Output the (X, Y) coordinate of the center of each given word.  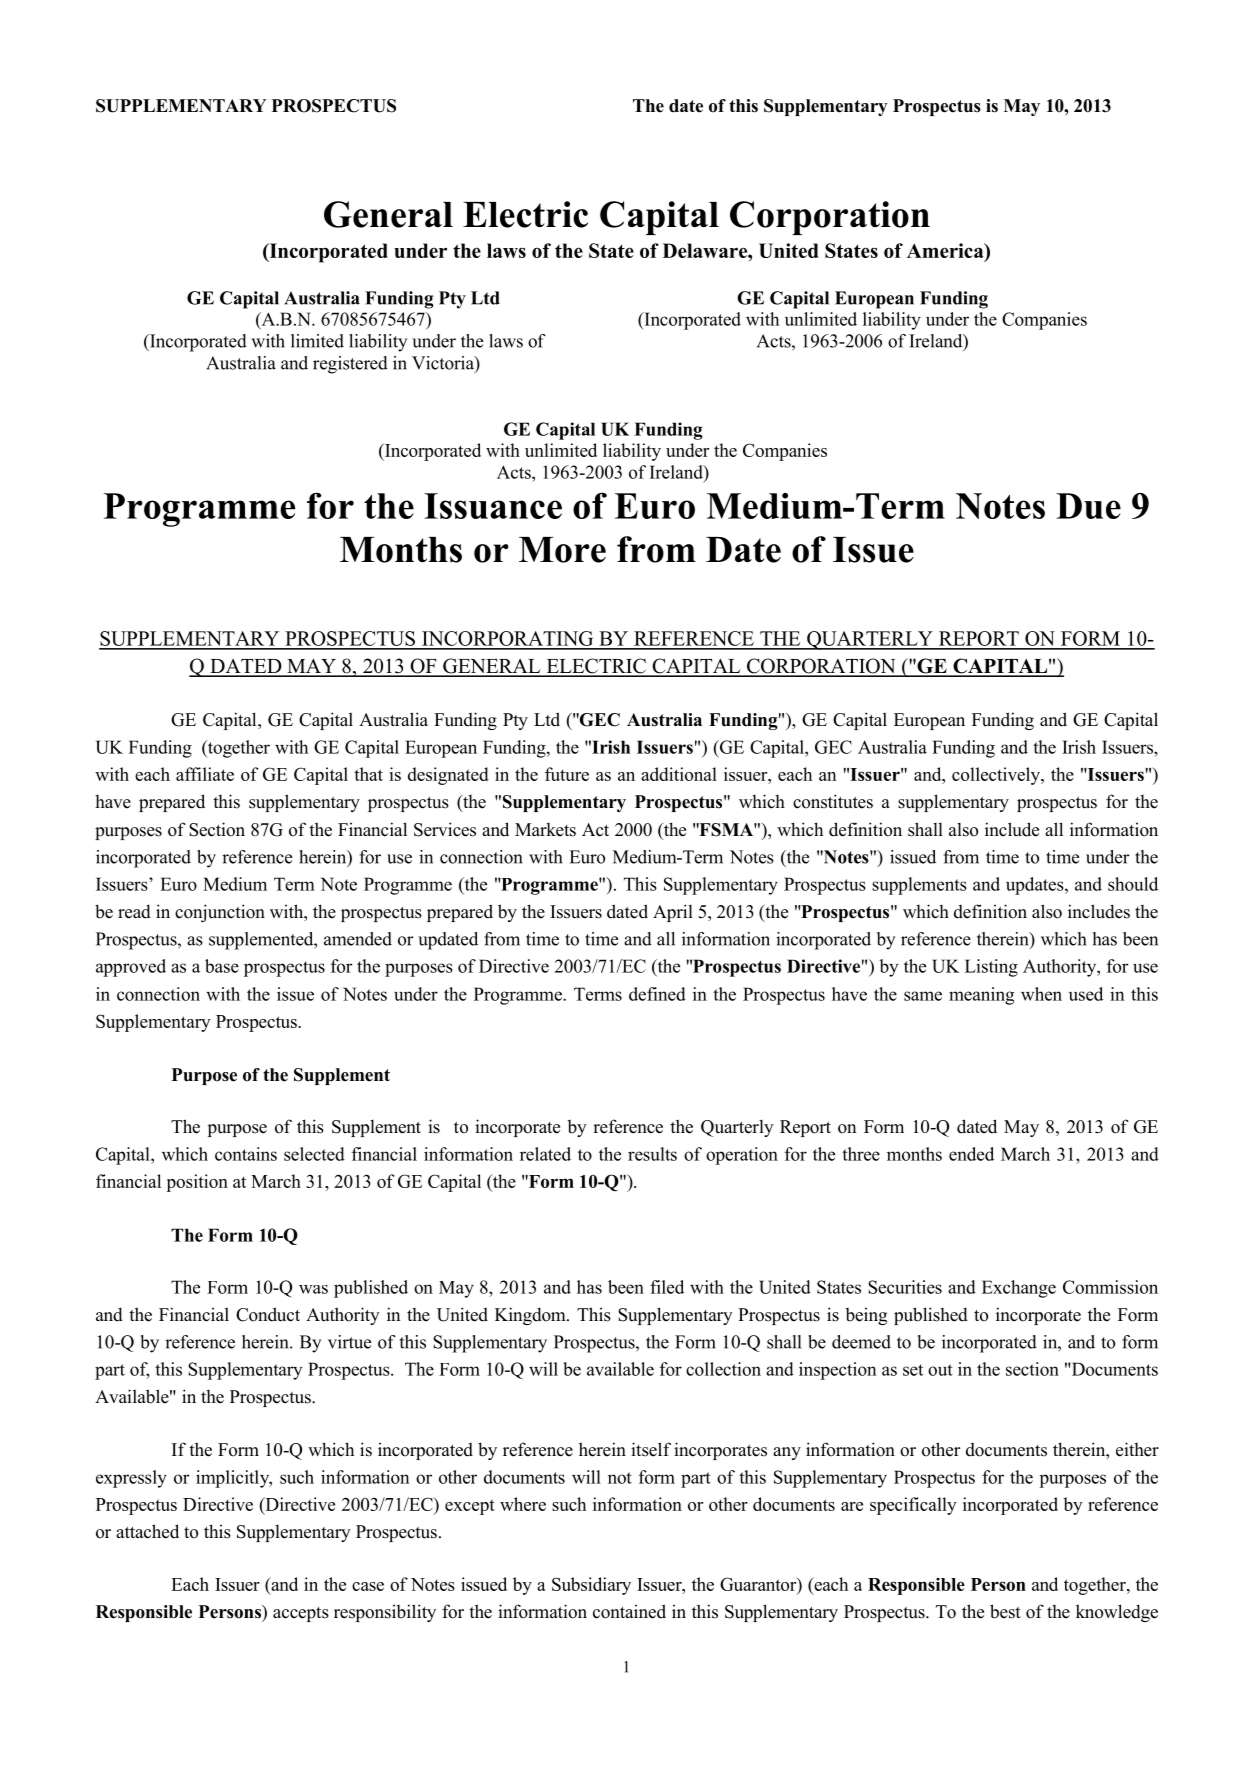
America (946, 252)
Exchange (1019, 1289)
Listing (991, 968)
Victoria (444, 363)
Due (1088, 506)
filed (667, 1287)
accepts (301, 1614)
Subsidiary (591, 1586)
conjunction (220, 913)
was (313, 1289)
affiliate (205, 774)
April (673, 913)
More (562, 550)
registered (350, 365)
